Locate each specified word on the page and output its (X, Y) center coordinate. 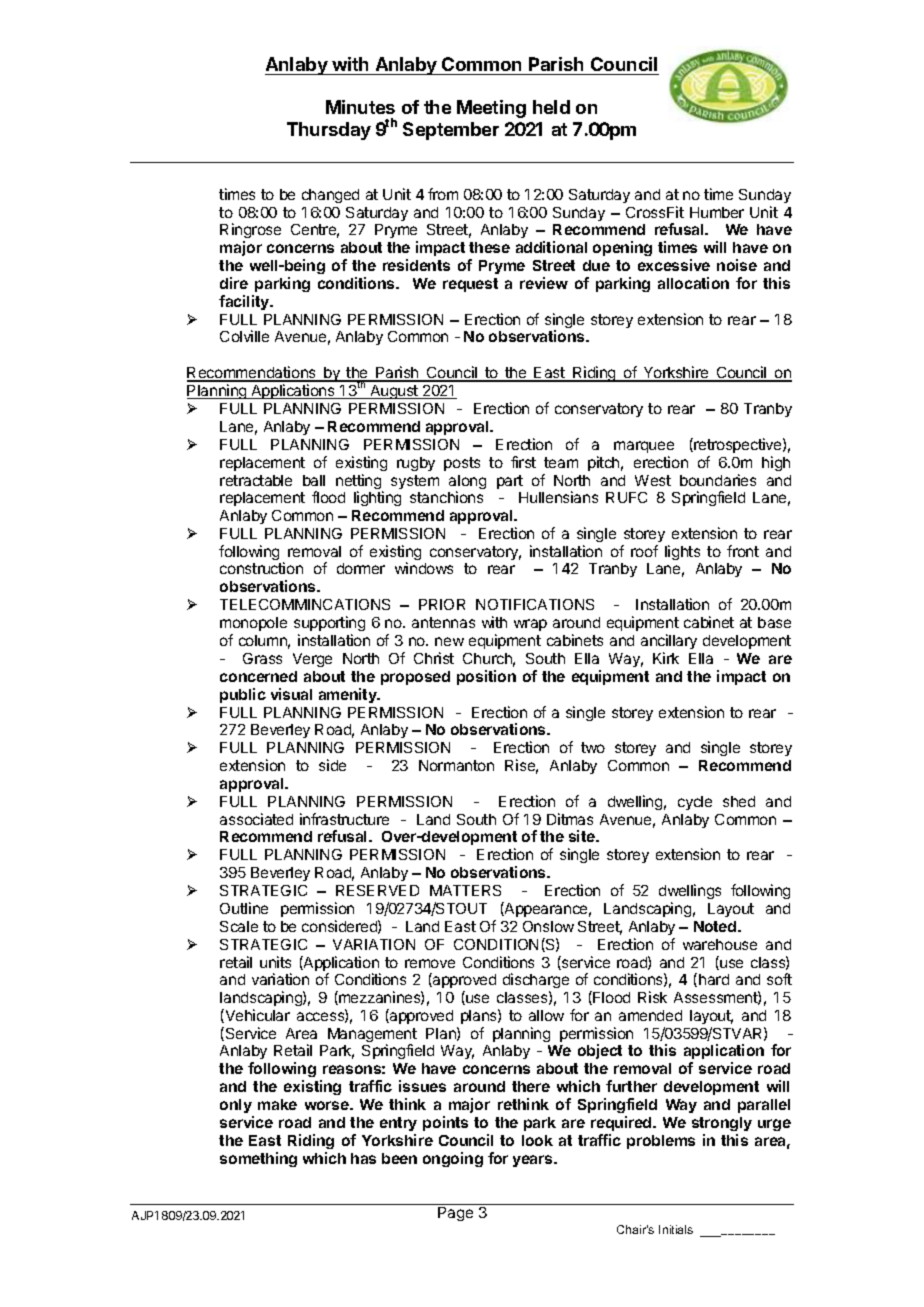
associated (256, 819)
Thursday (329, 131)
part (510, 482)
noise (737, 265)
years (534, 1161)
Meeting (491, 109)
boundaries (718, 480)
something (258, 1159)
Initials (676, 1229)
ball (314, 480)
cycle (695, 803)
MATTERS (465, 890)
